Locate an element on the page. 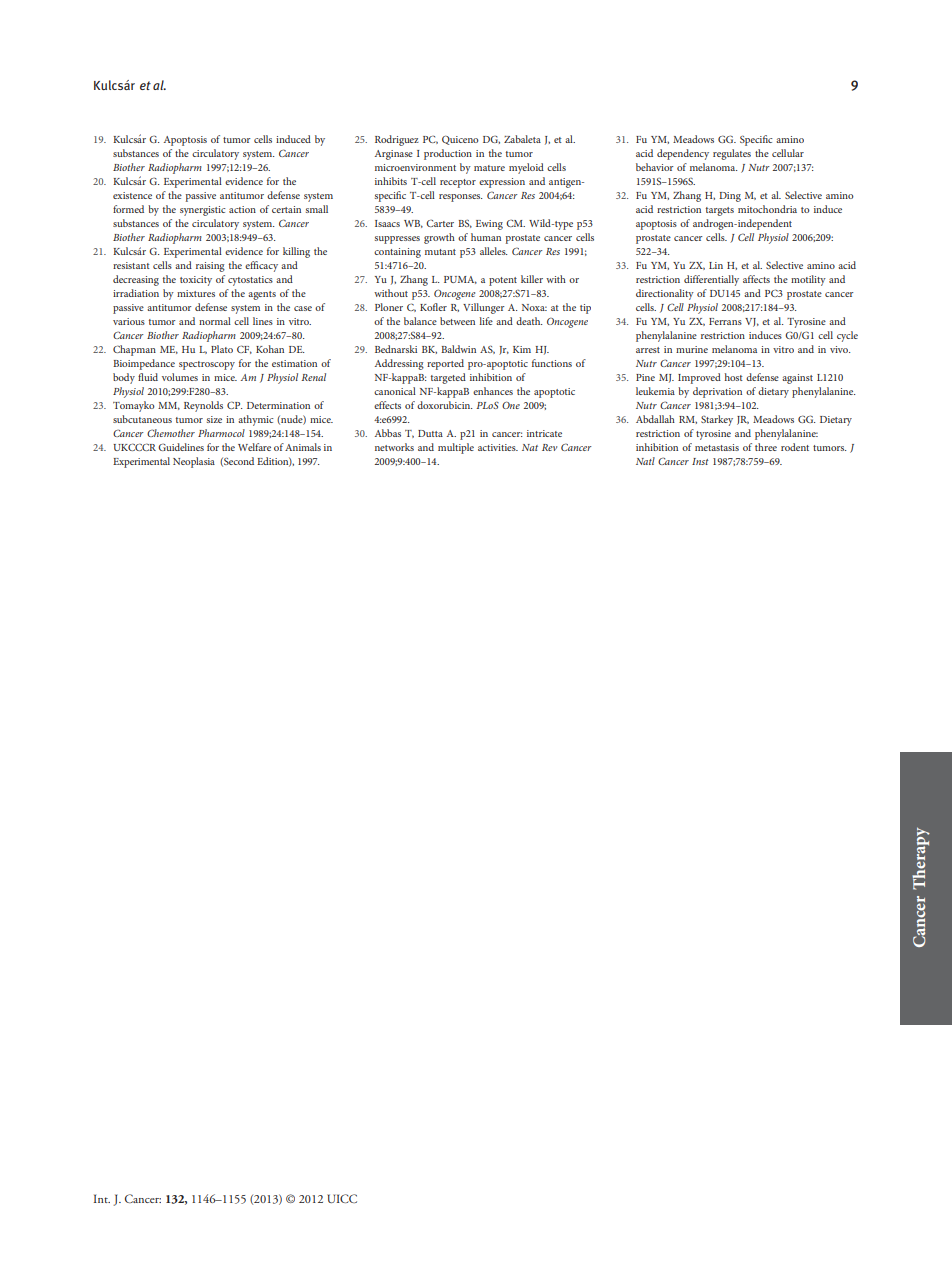 The height and width of the document is (1261, 952). mixtures is located at coordinates (196, 293).
